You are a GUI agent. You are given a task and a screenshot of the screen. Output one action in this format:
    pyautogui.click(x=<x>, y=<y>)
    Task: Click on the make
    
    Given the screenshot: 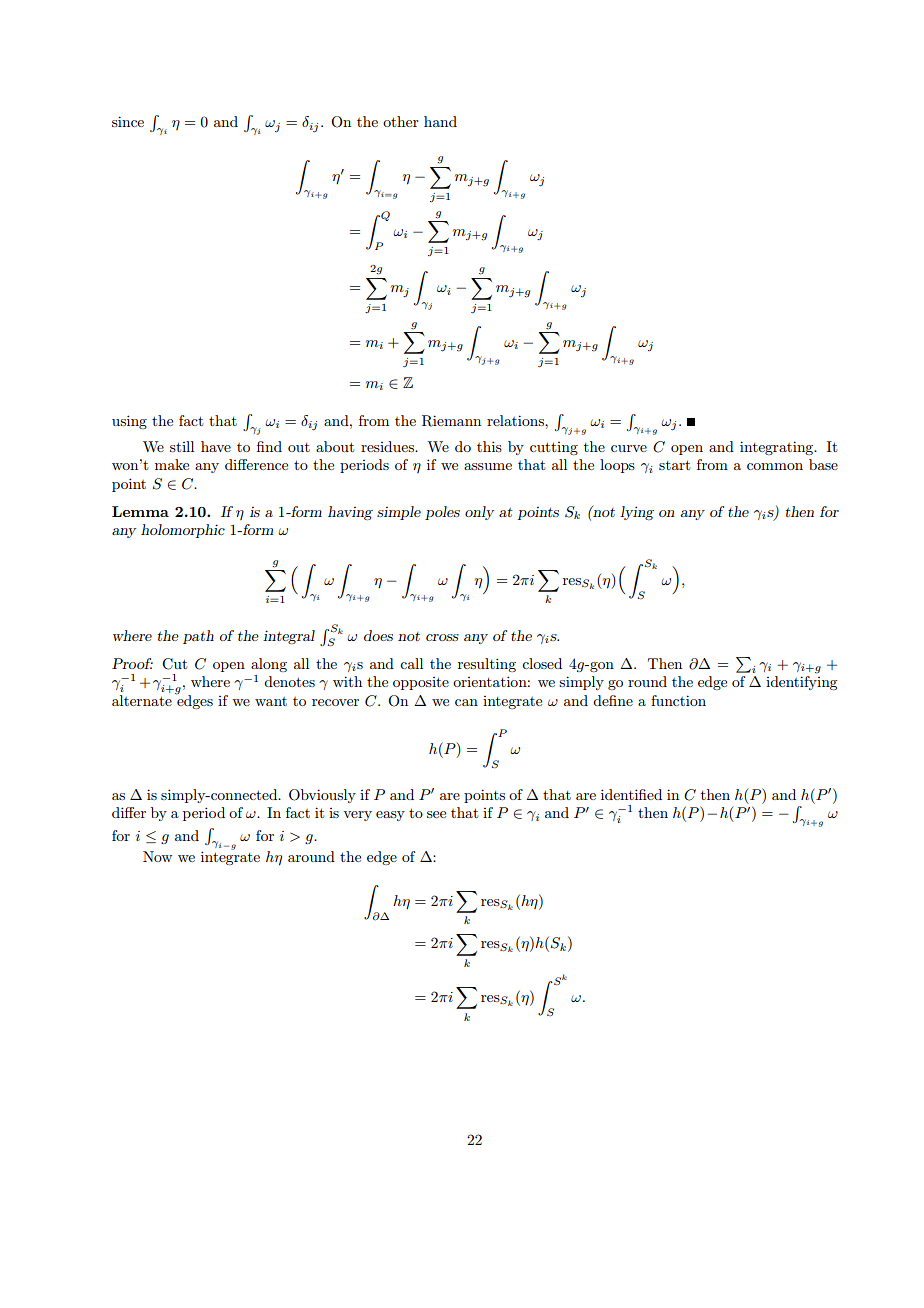 What is the action you would take?
    pyautogui.click(x=172, y=464)
